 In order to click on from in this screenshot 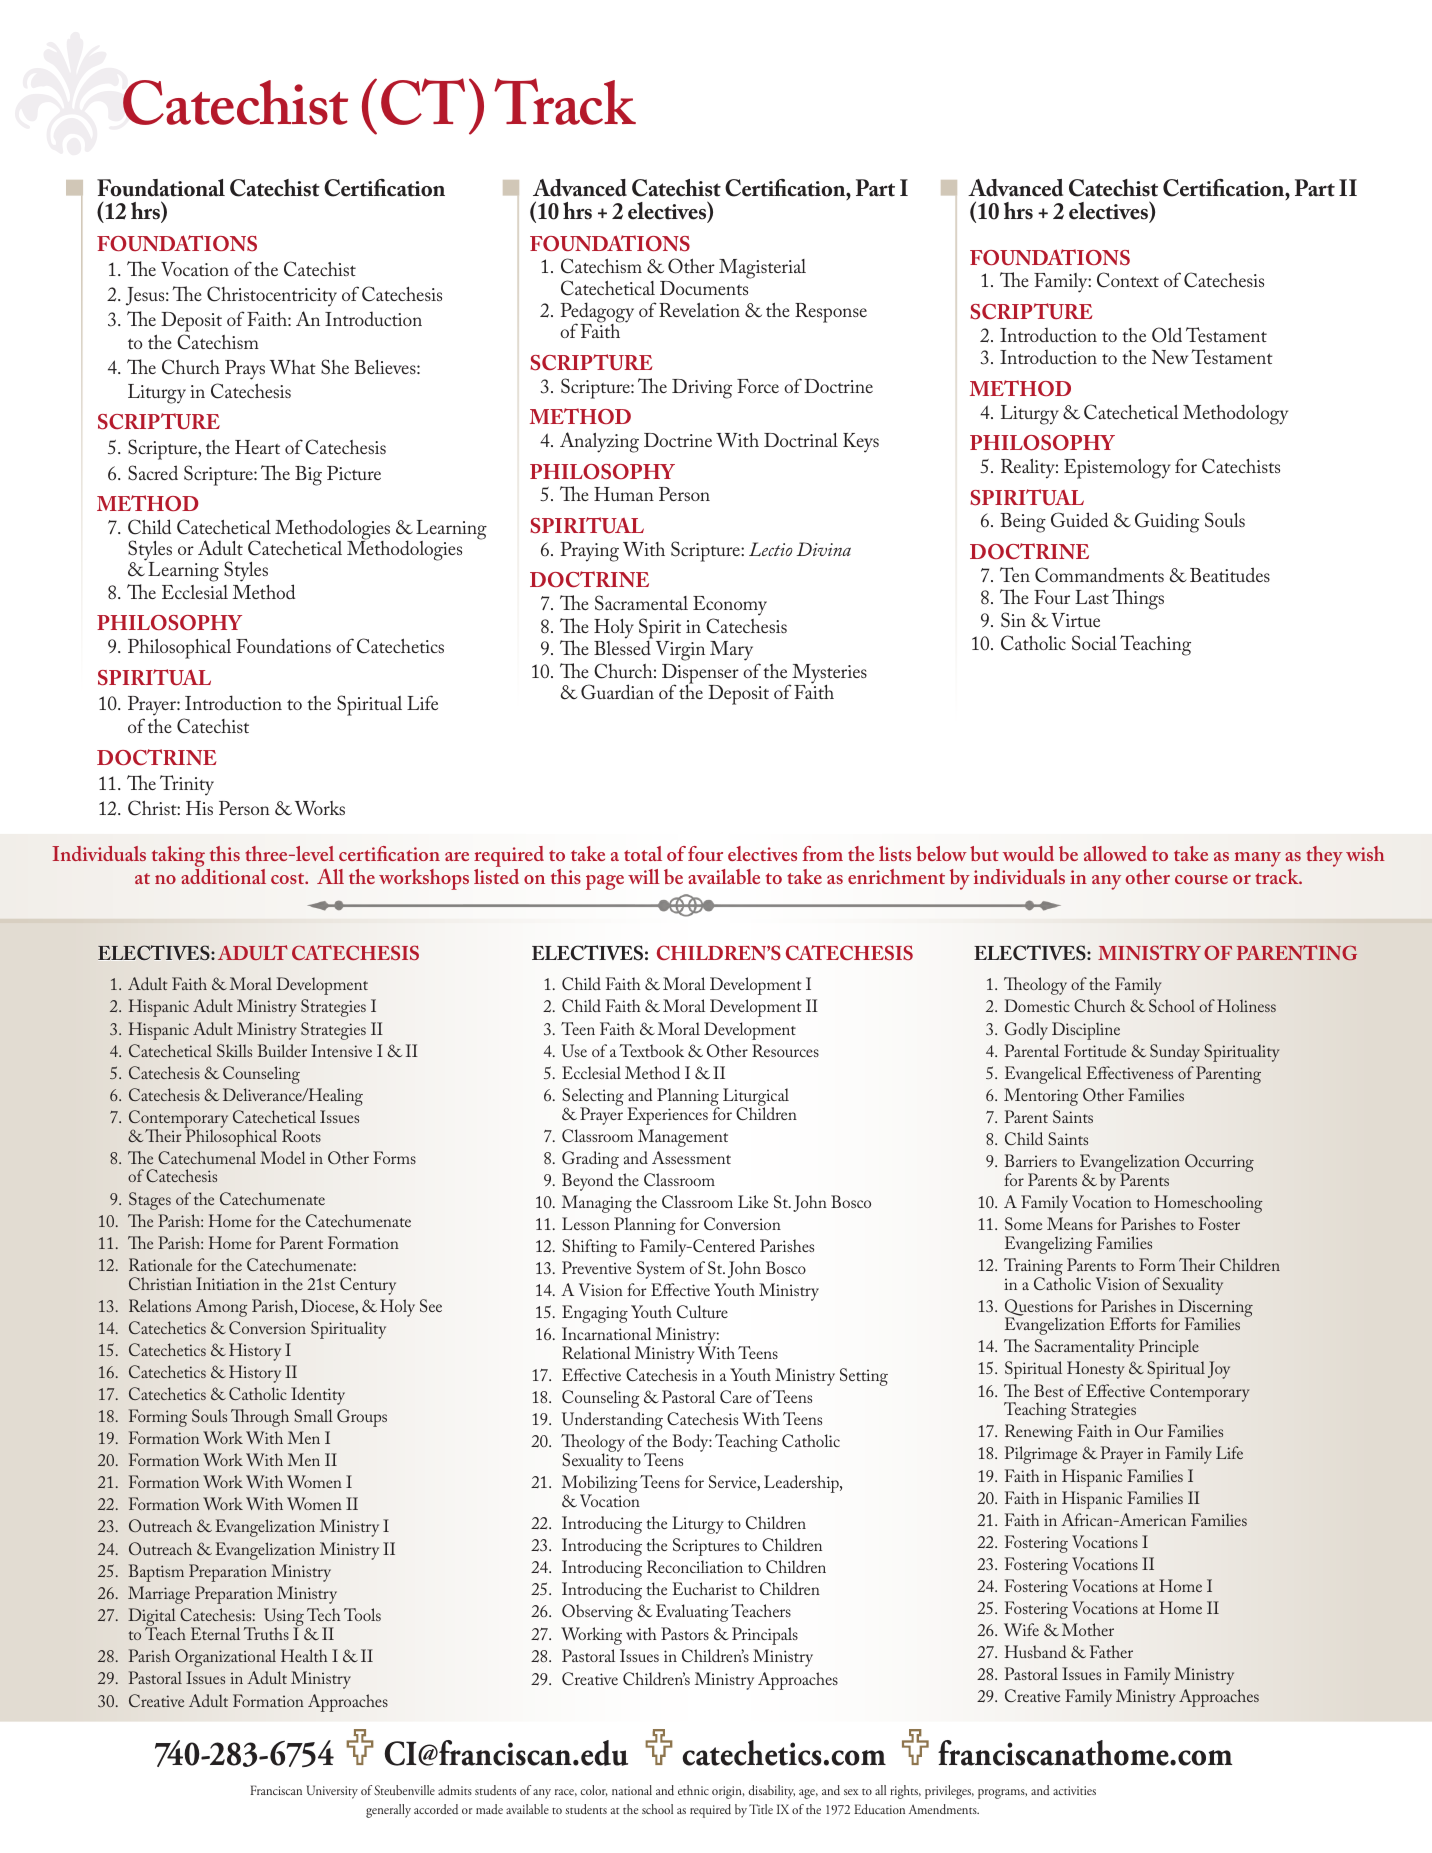, I will do `click(823, 853)`.
